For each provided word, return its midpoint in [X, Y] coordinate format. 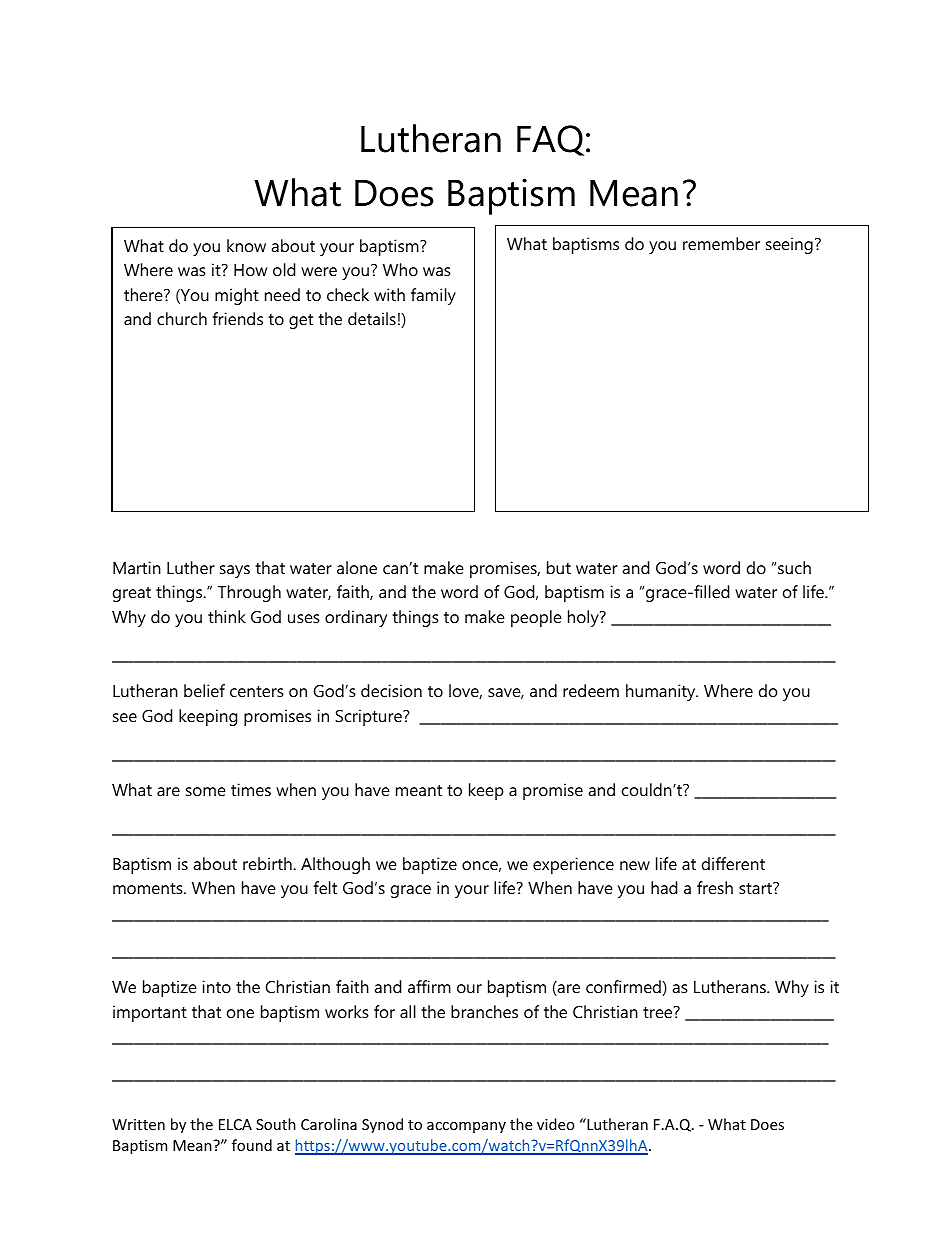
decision [391, 690]
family [433, 296]
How [250, 270]
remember [721, 243]
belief [204, 690]
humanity [662, 692]
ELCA [235, 1124]
